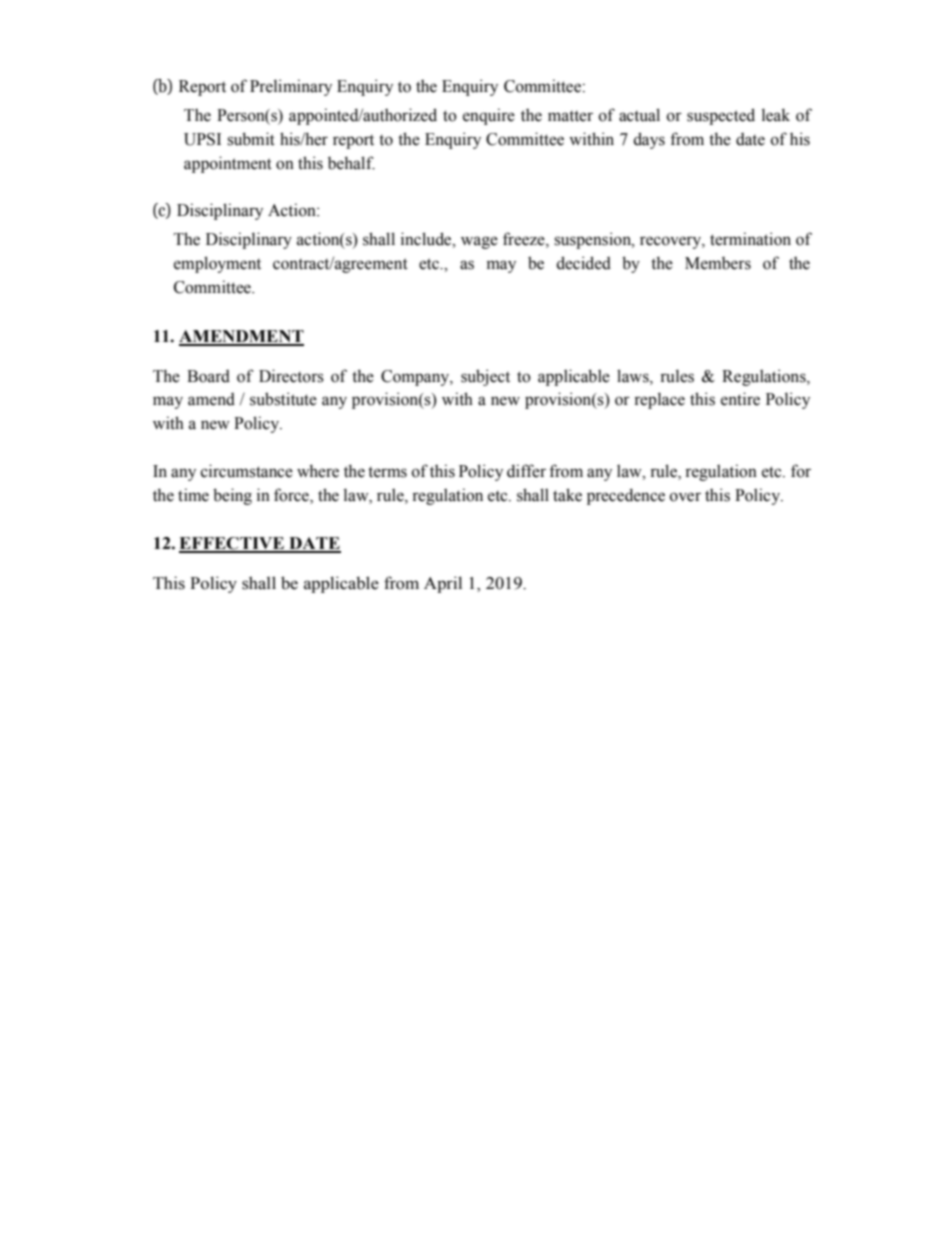  Describe the element at coordinates (443, 584) in the document. I see `April` at that location.
